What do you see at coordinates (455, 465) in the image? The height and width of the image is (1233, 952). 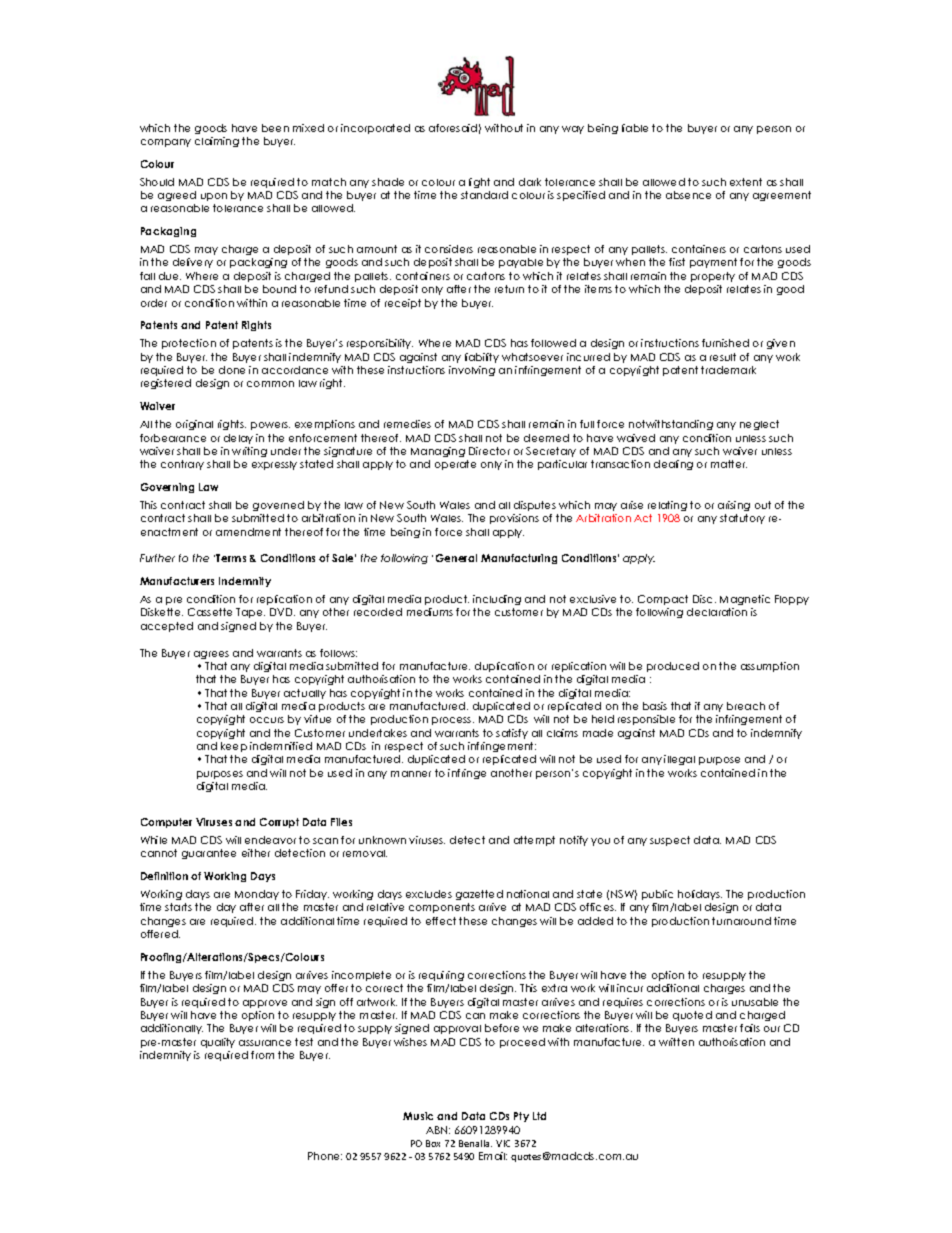 I see `operate` at bounding box center [455, 465].
